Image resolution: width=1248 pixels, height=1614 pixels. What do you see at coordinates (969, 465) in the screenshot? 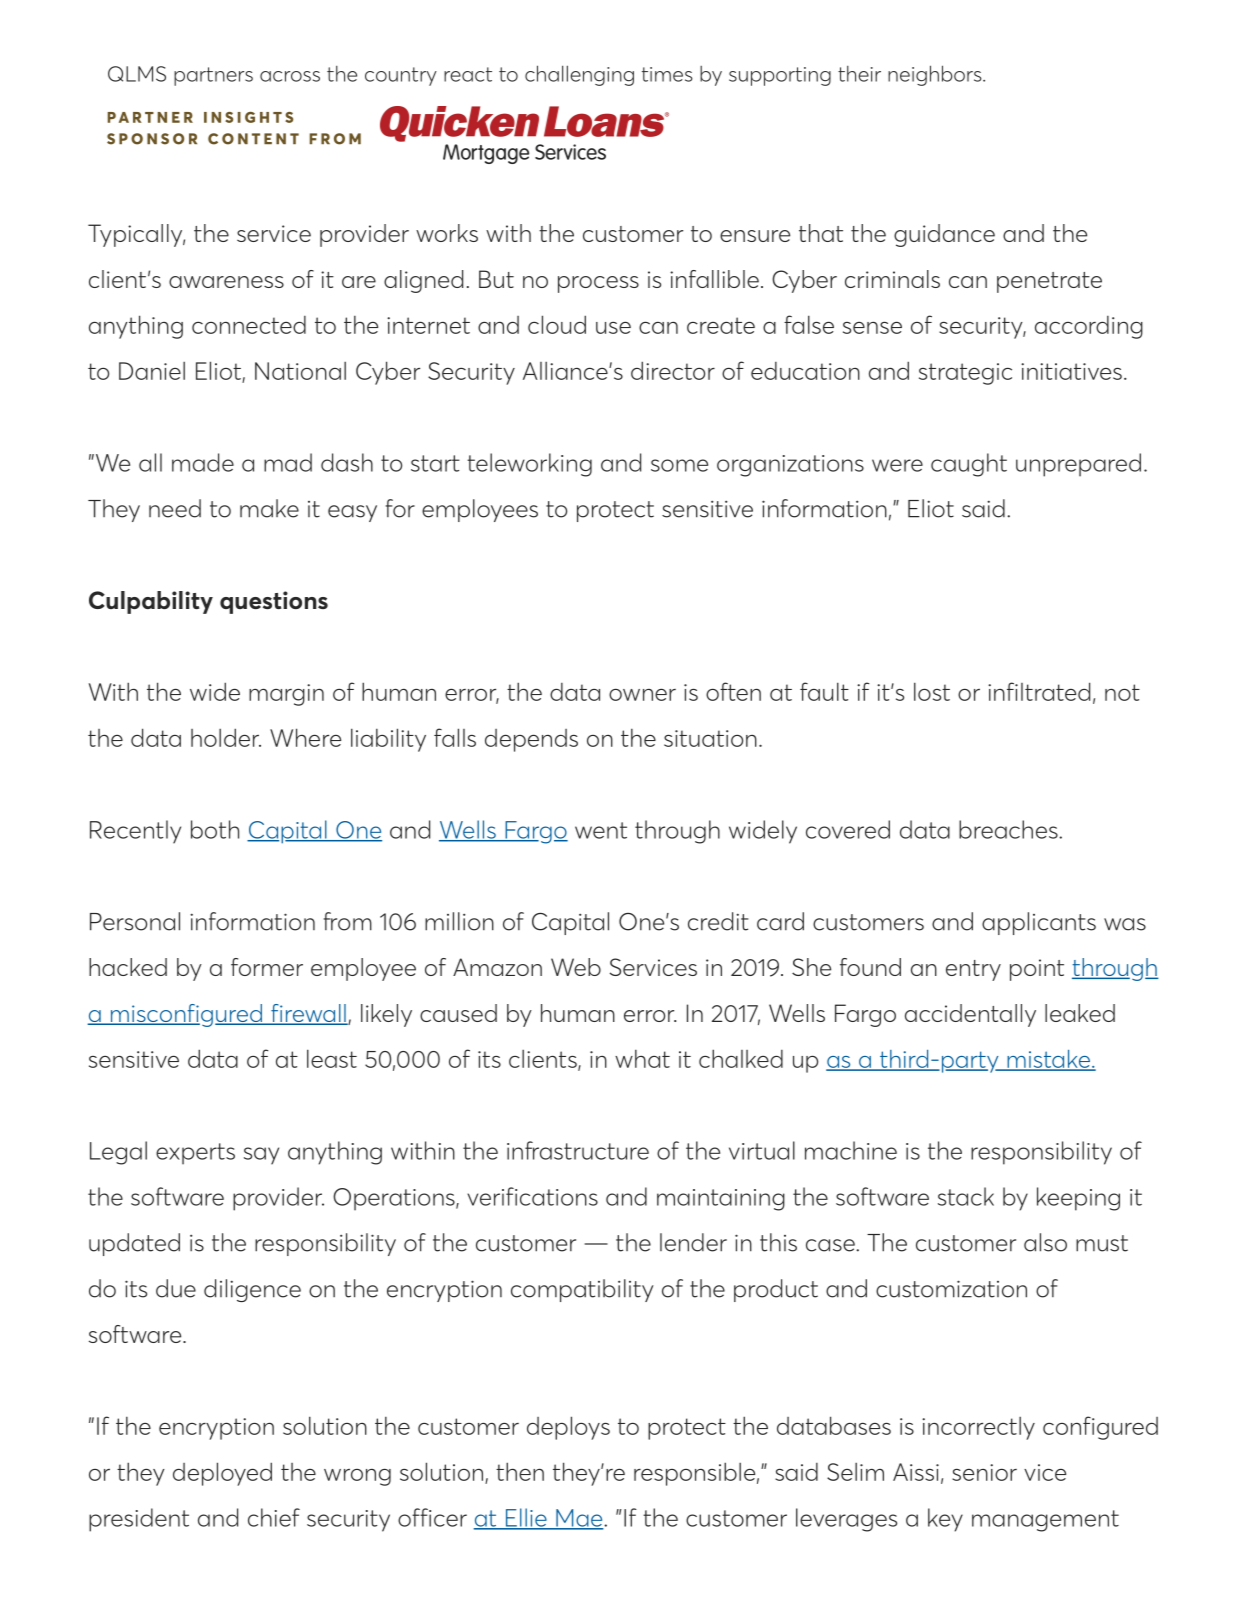
I see `caught` at bounding box center [969, 465].
